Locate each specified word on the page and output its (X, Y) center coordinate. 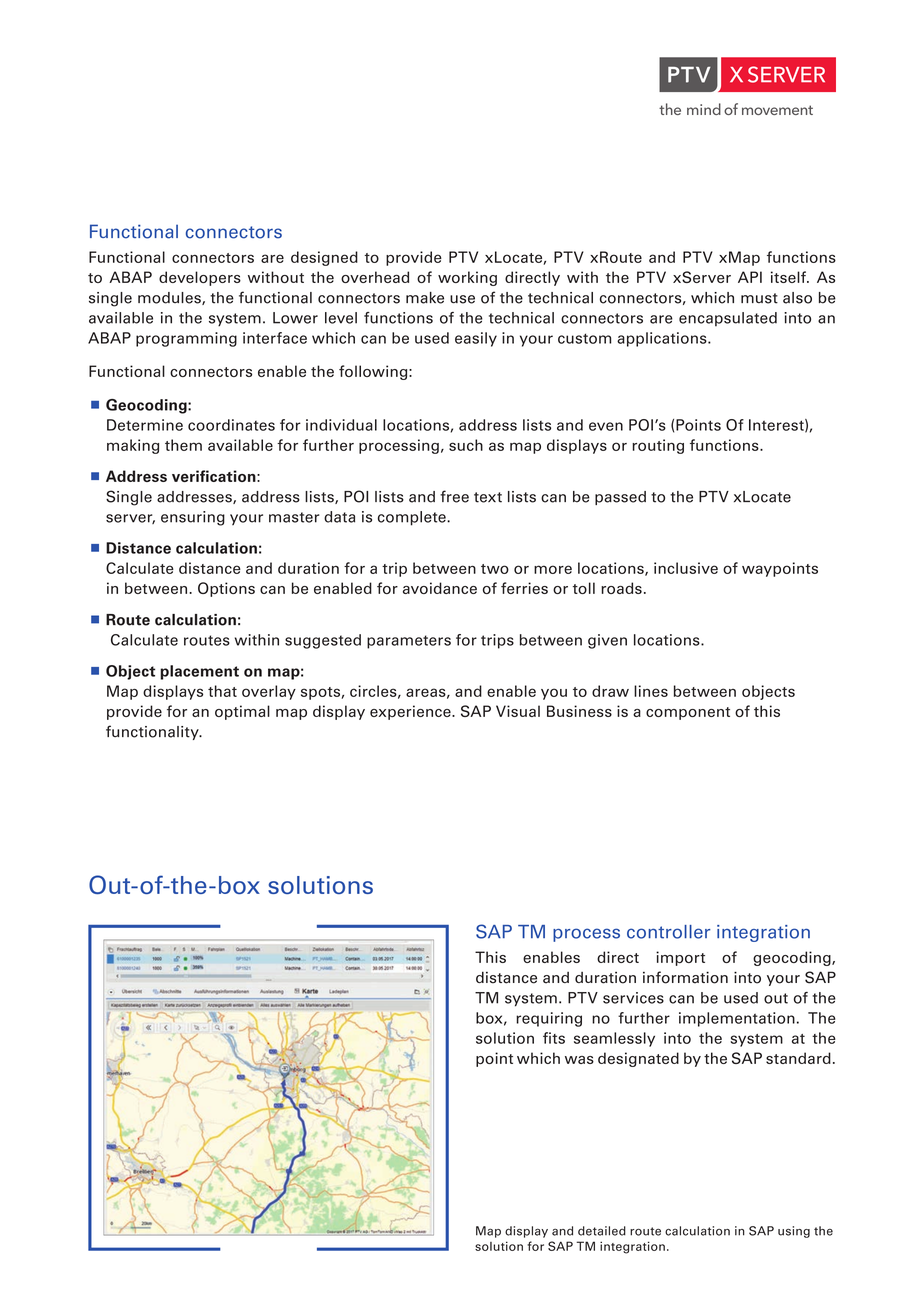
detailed (602, 1231)
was (579, 1060)
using (794, 1232)
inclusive (686, 568)
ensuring (193, 518)
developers (200, 278)
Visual (518, 711)
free (454, 496)
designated (638, 1059)
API (750, 277)
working (467, 278)
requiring (549, 1019)
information (685, 977)
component (688, 713)
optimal (242, 712)
